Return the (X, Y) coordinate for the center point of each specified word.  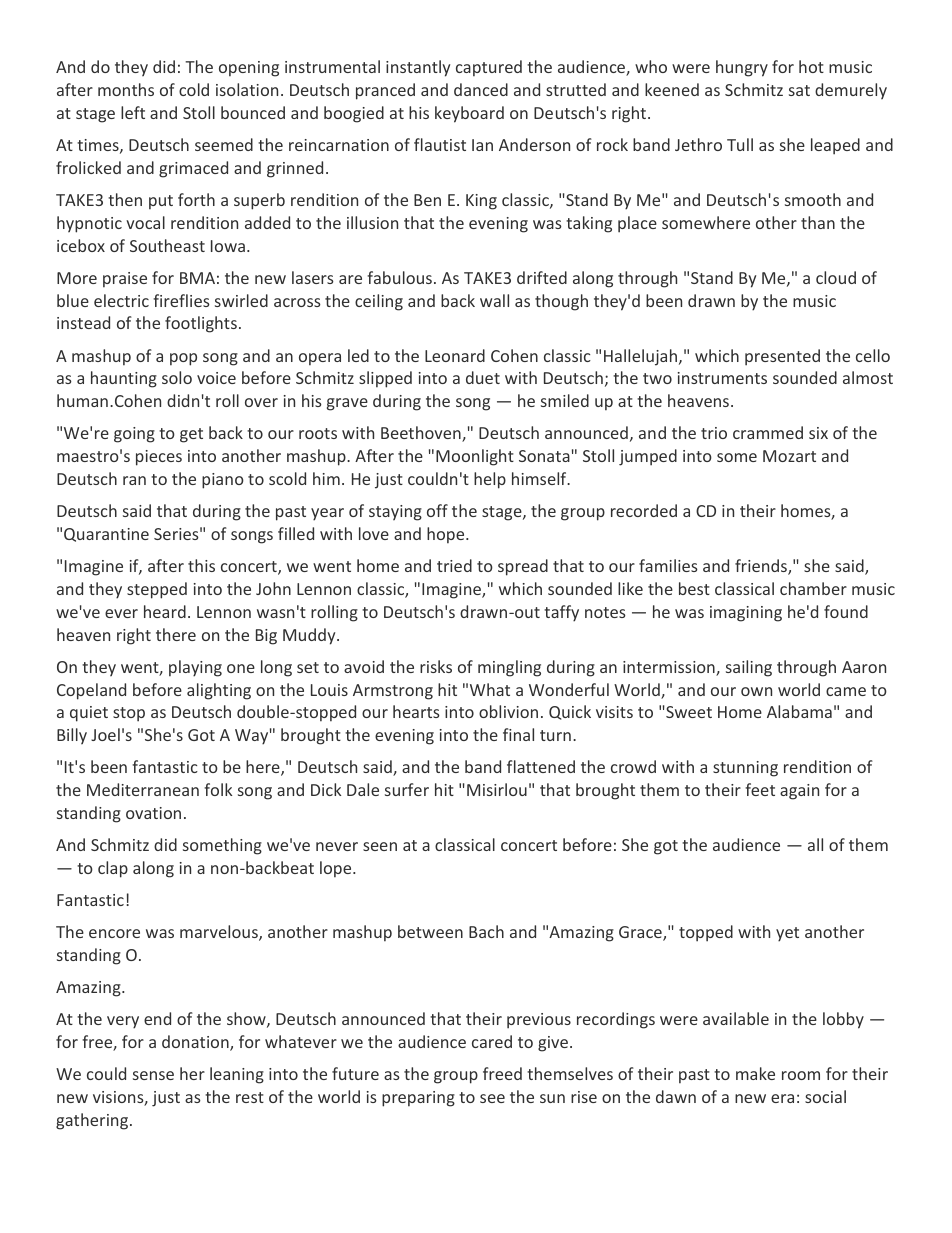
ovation (153, 813)
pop (183, 359)
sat (799, 90)
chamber (813, 588)
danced (481, 89)
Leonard (455, 355)
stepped (157, 590)
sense (153, 1075)
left (133, 112)
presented (782, 357)
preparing (418, 1099)
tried (454, 565)
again (799, 792)
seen (380, 846)
